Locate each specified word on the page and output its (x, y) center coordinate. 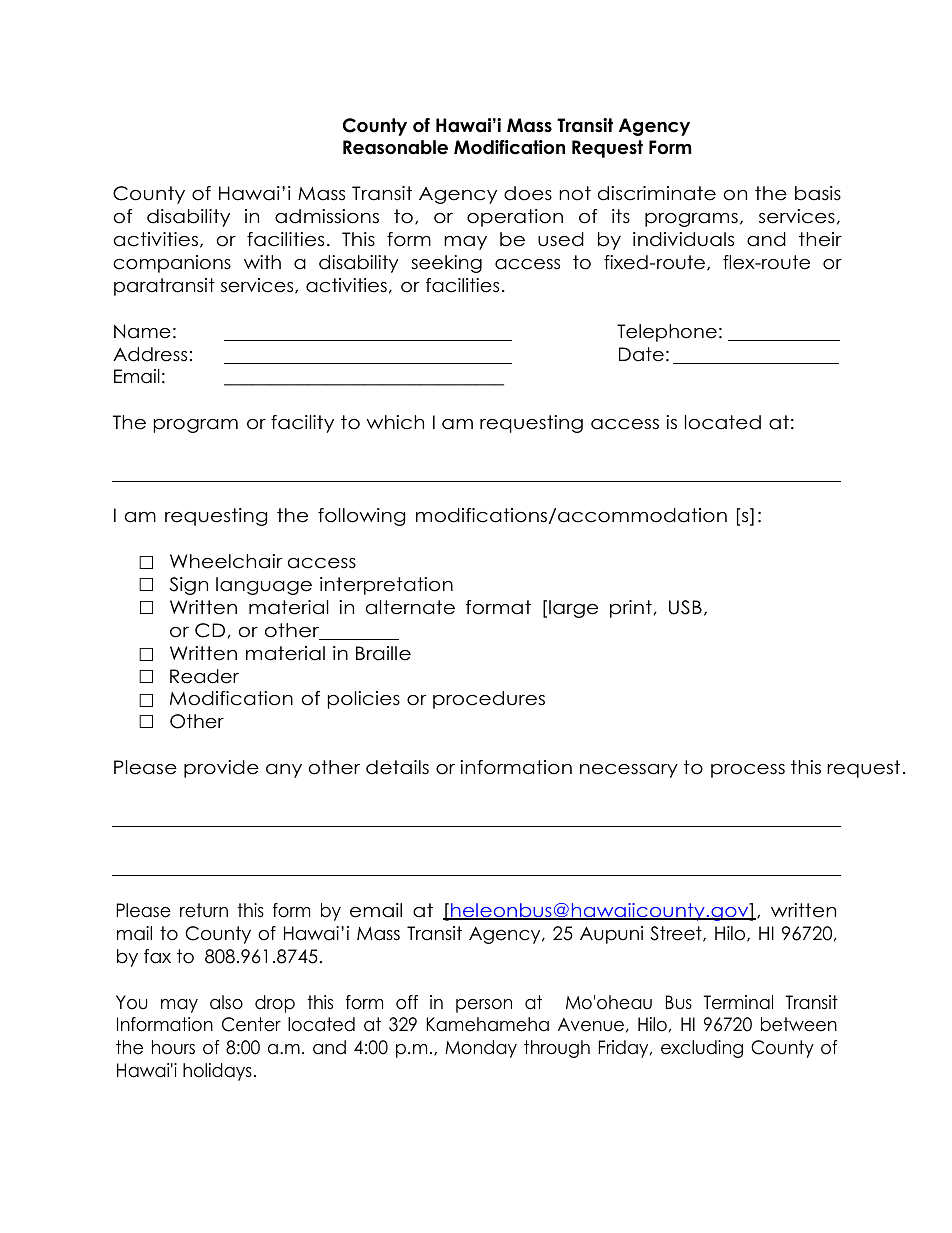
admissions (327, 216)
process (748, 771)
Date (641, 354)
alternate (410, 607)
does (528, 193)
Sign (188, 586)
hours (173, 1047)
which (395, 422)
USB (685, 607)
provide (221, 769)
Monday (481, 1049)
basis (818, 193)
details (397, 767)
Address (150, 354)
